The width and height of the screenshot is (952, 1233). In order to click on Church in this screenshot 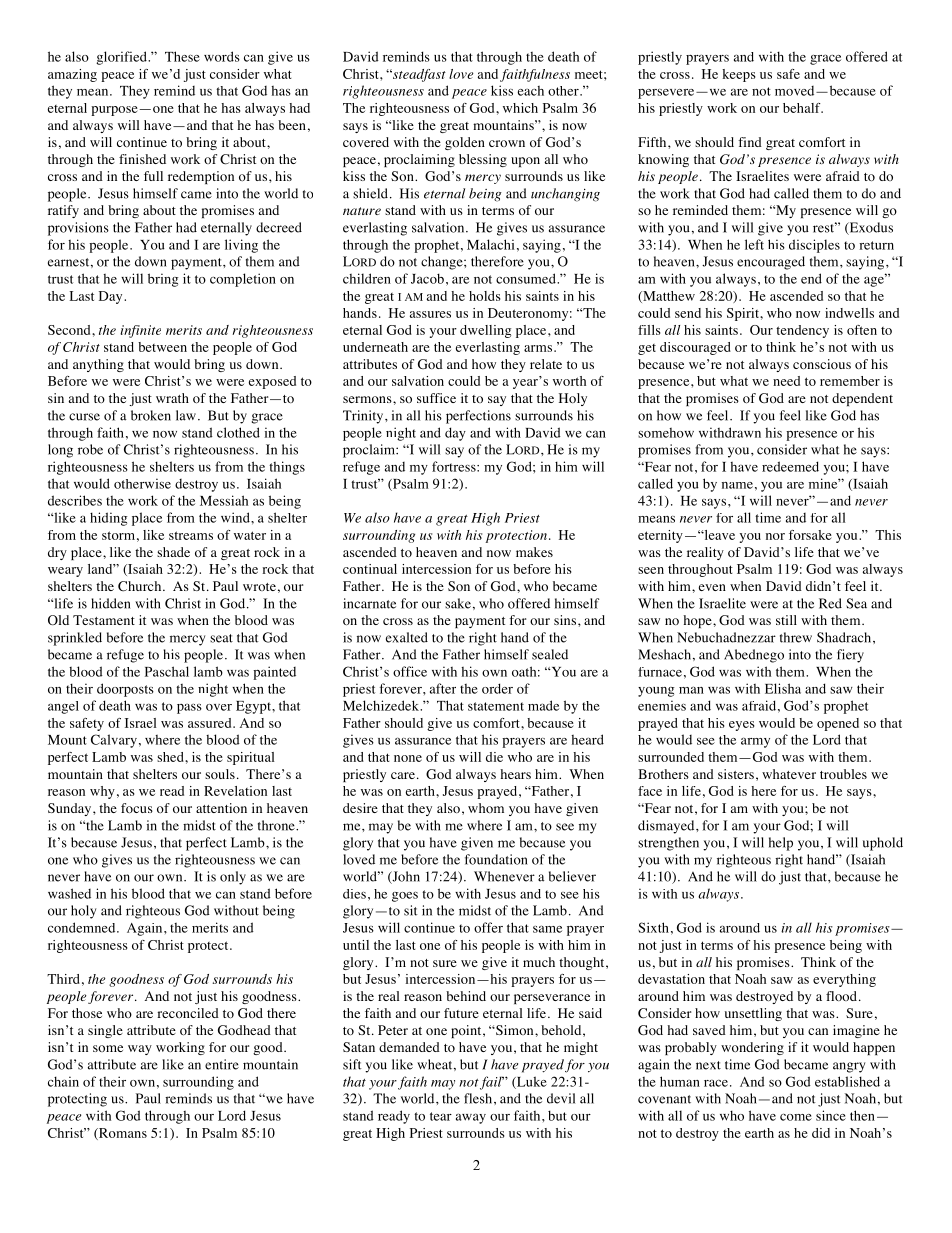, I will do `click(141, 586)`.
